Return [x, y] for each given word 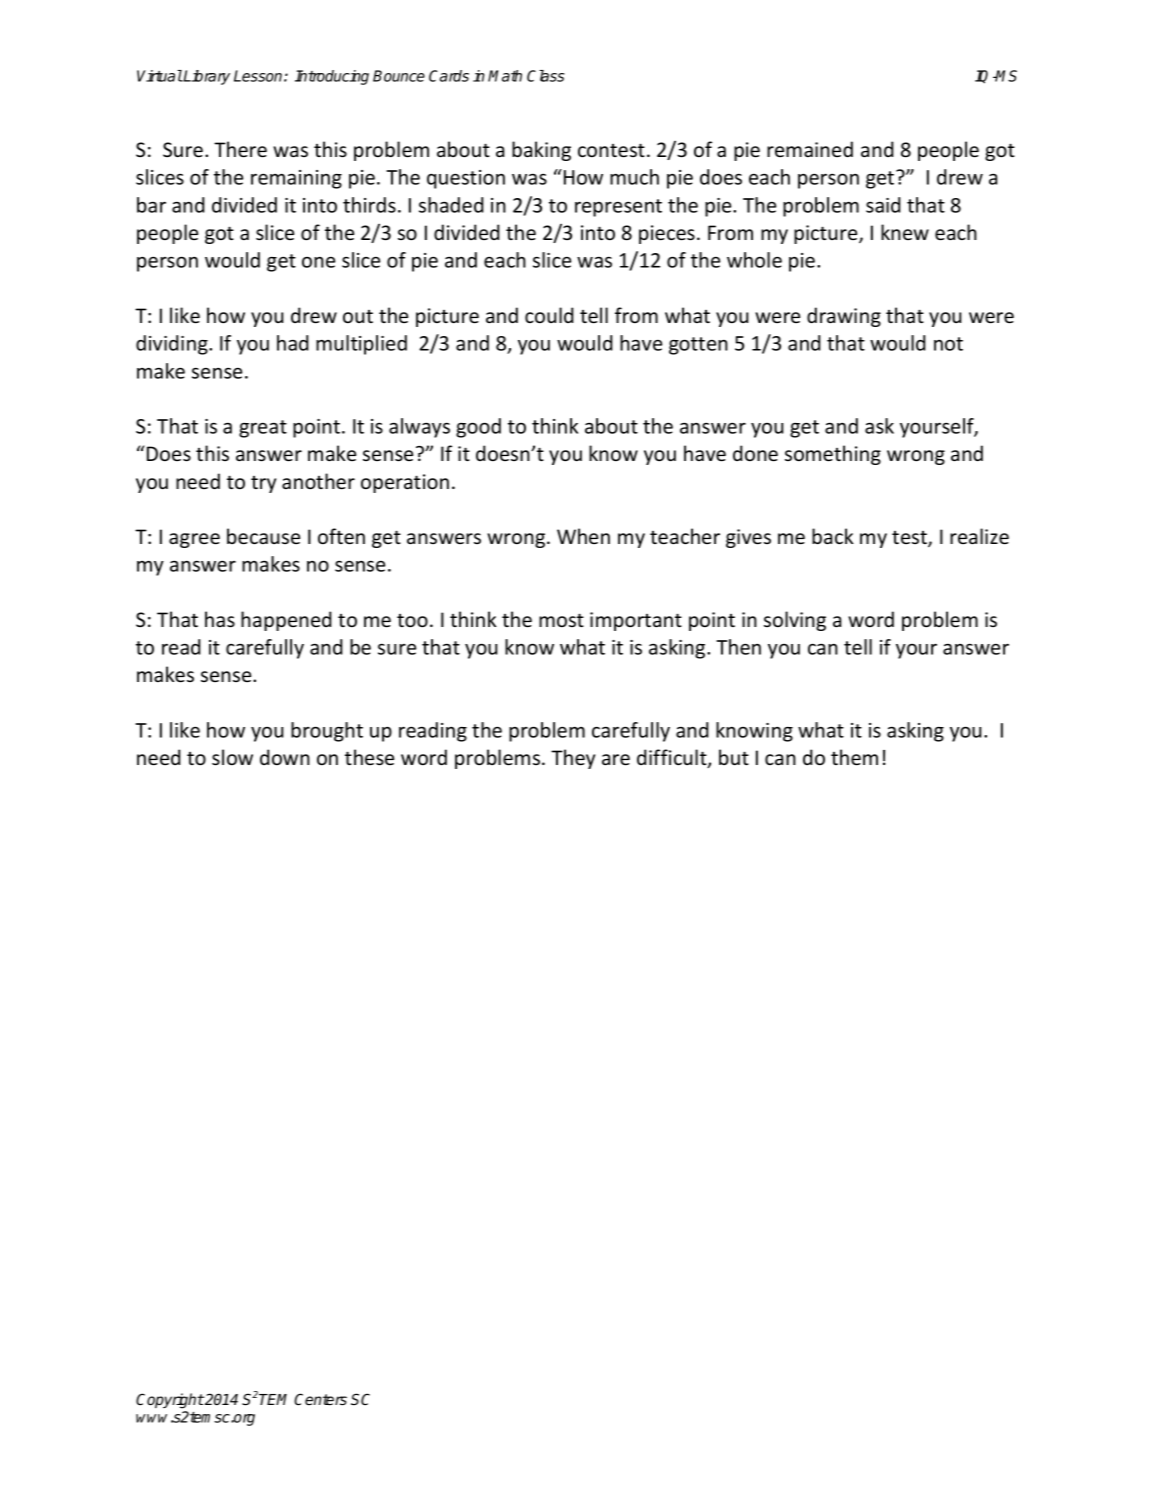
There [240, 149]
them [854, 757]
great [263, 429]
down [285, 757]
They [573, 759]
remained [810, 149]
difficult [673, 758]
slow [232, 757]
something [833, 455]
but [734, 757]
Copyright [170, 1401]
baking [541, 151]
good [478, 428]
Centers [320, 1399]
